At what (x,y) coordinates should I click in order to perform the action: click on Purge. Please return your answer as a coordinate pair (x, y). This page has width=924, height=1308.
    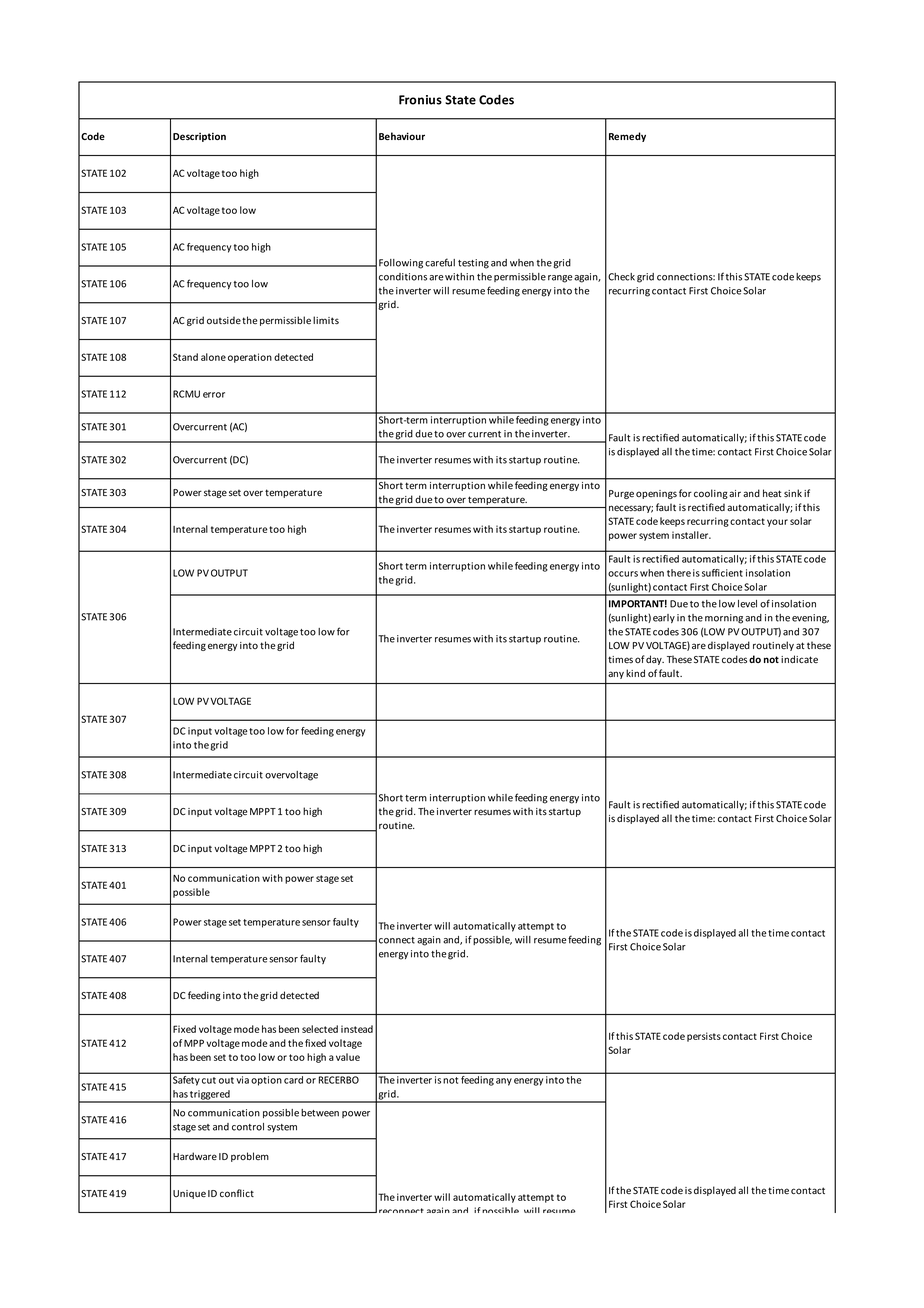
    Looking at the image, I should click on (621, 494).
